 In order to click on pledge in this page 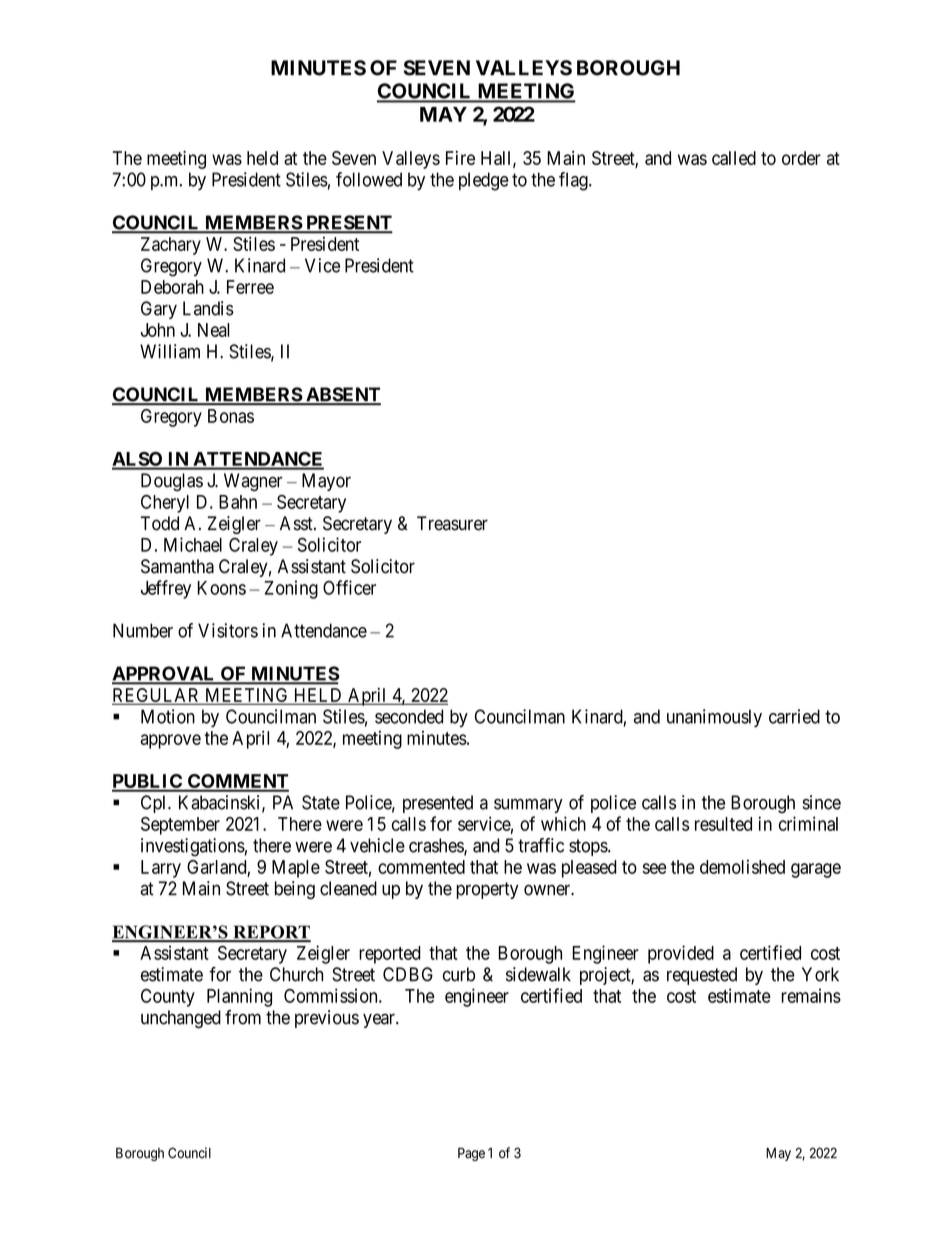, I will do `click(484, 181)`.
